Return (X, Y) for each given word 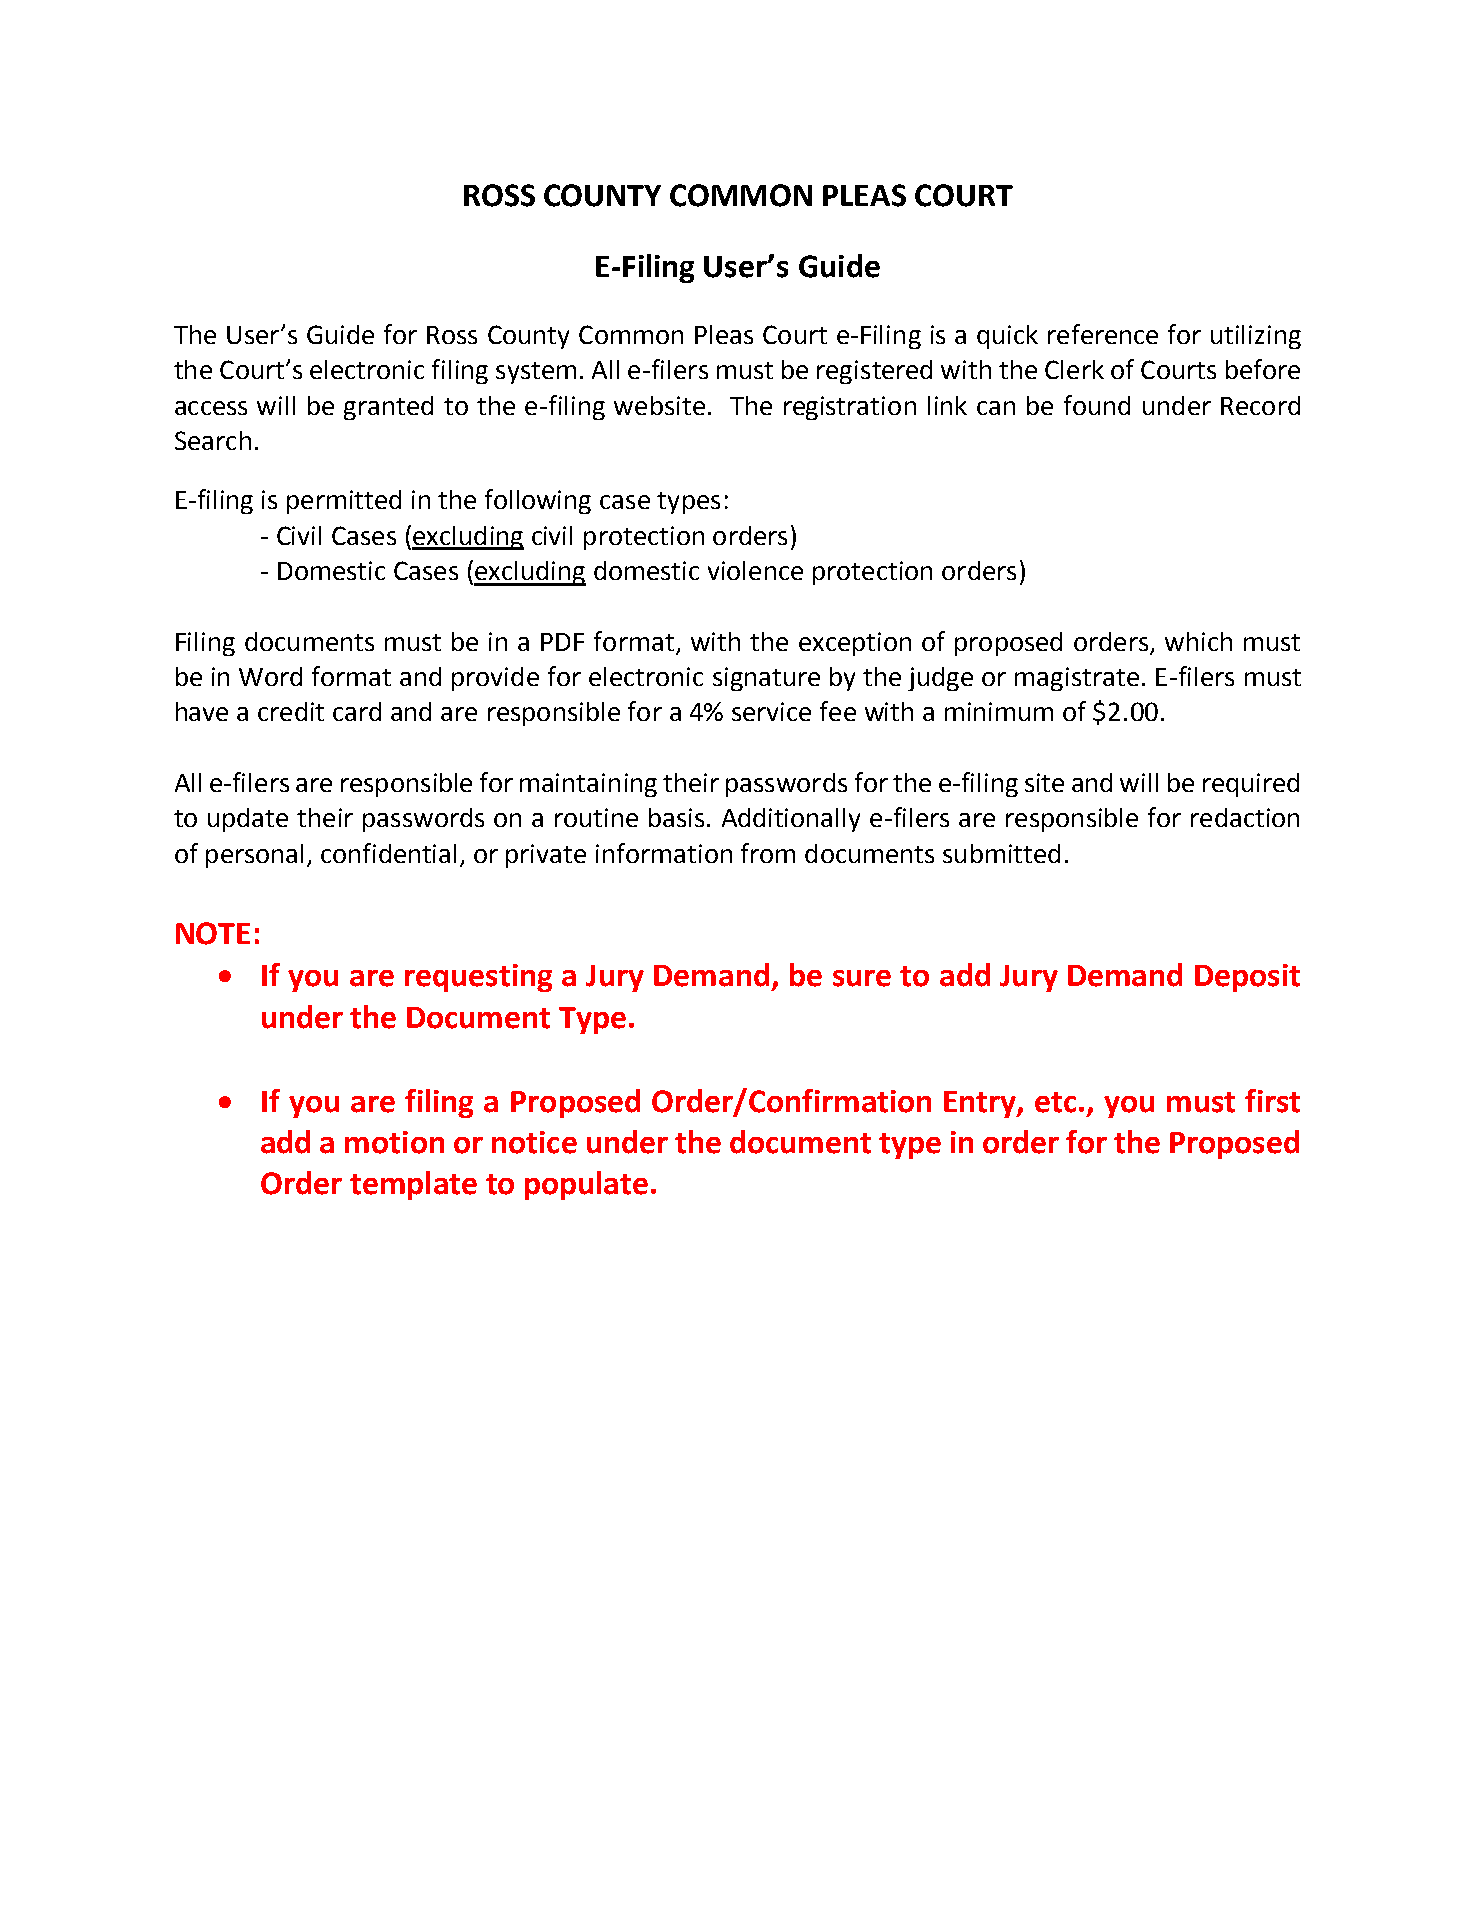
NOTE (213, 933)
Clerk (1074, 369)
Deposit (1247, 978)
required (1251, 785)
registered (874, 372)
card (357, 711)
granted (388, 408)
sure (862, 978)
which (1198, 641)
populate (586, 1185)
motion (394, 1142)
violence (755, 570)
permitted (344, 502)
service (771, 711)
